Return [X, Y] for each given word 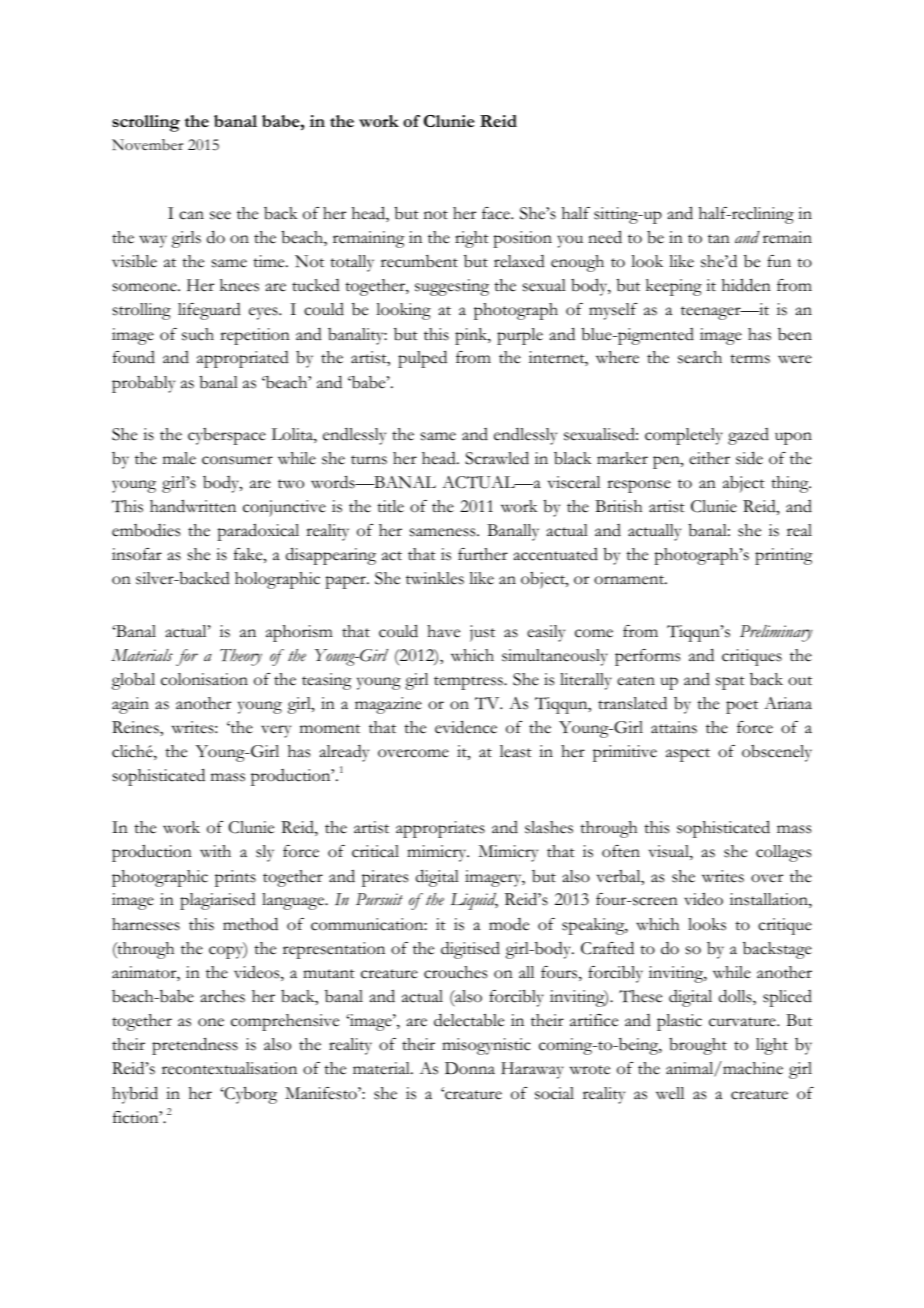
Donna [470, 1068]
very [276, 731]
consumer [237, 460]
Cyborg [249, 1095]
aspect [688, 755]
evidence [466, 727]
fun [779, 261]
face [497, 213]
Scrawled [497, 458]
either [709, 458]
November [147, 145]
